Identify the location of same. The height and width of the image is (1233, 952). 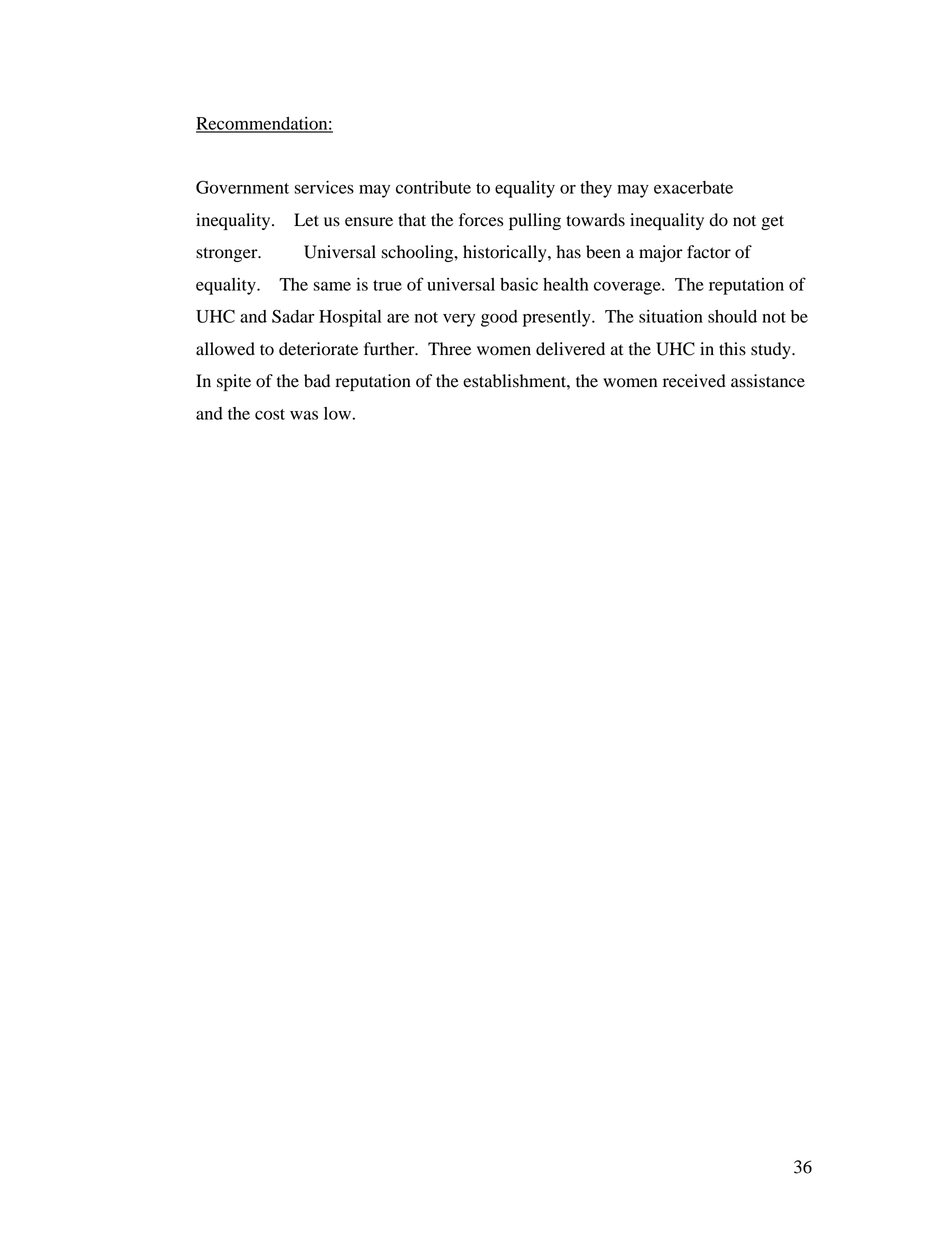
(332, 286).
